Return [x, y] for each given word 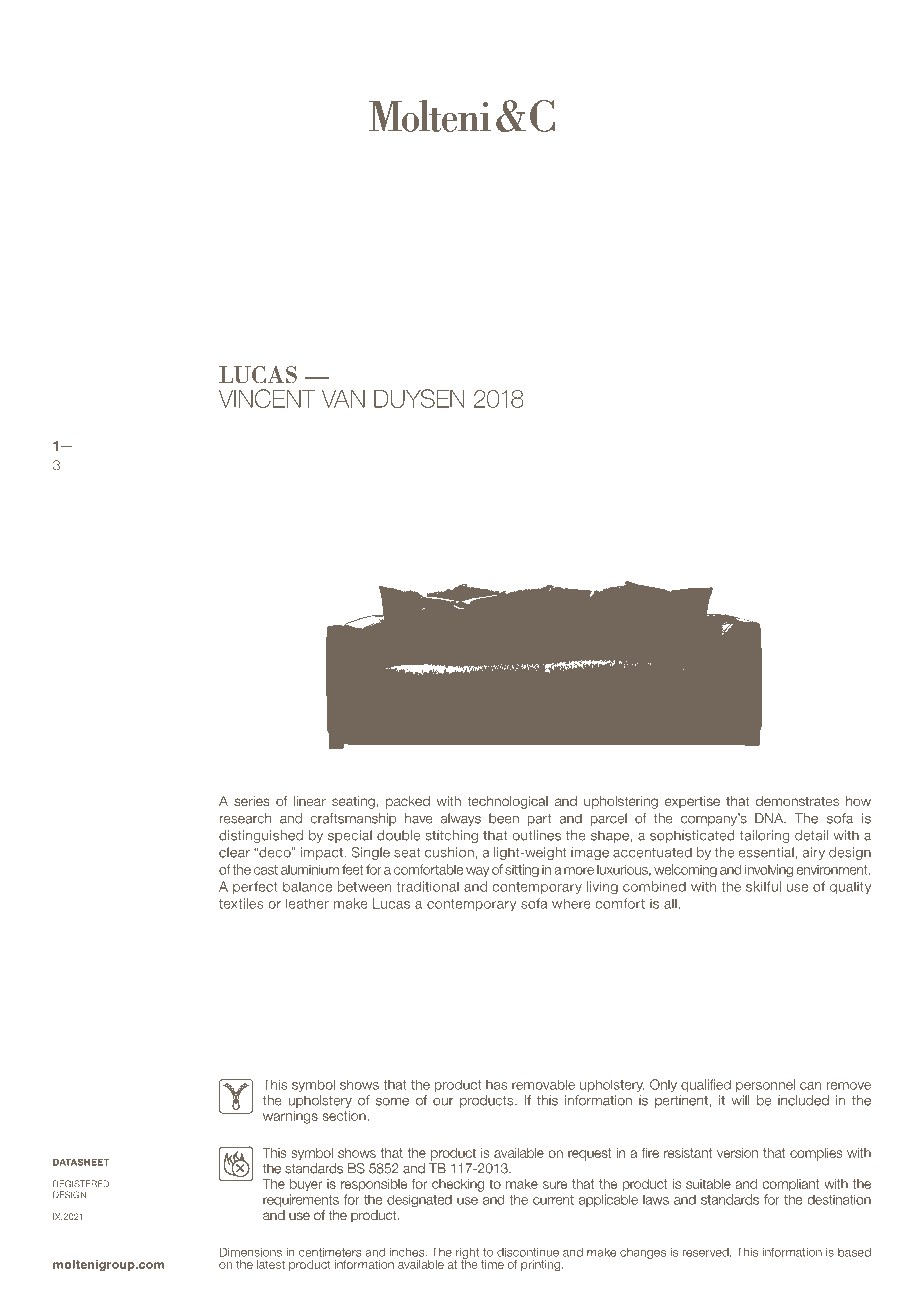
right [467, 1254]
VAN [343, 398]
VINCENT [267, 398]
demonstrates [797, 801]
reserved [706, 1252]
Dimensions [251, 1252]
